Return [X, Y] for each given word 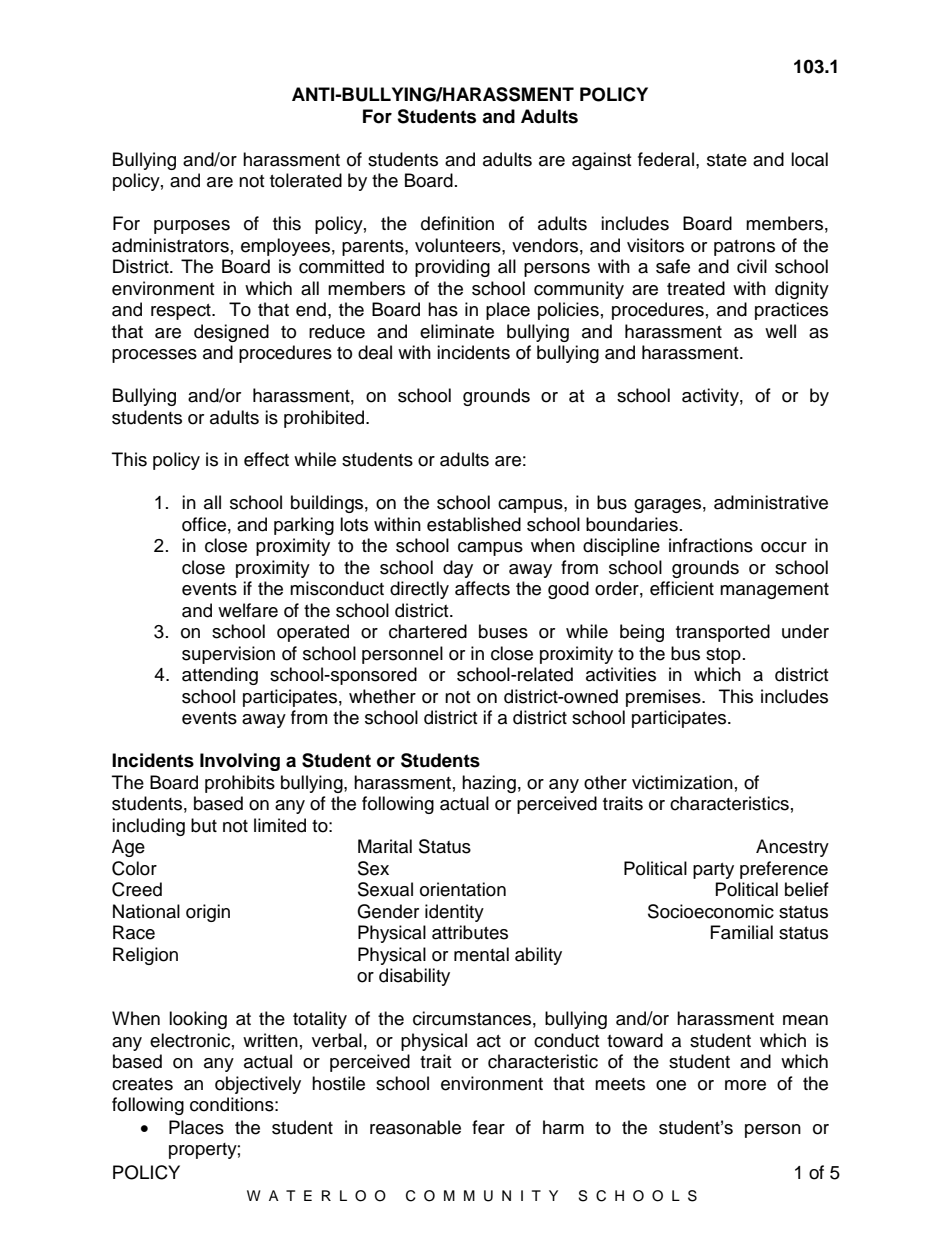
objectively [258, 1085]
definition [457, 223]
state [727, 160]
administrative [771, 502]
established [474, 524]
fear [488, 1127]
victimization [682, 782]
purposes [192, 227]
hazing [489, 784]
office [204, 524]
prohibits [240, 784]
